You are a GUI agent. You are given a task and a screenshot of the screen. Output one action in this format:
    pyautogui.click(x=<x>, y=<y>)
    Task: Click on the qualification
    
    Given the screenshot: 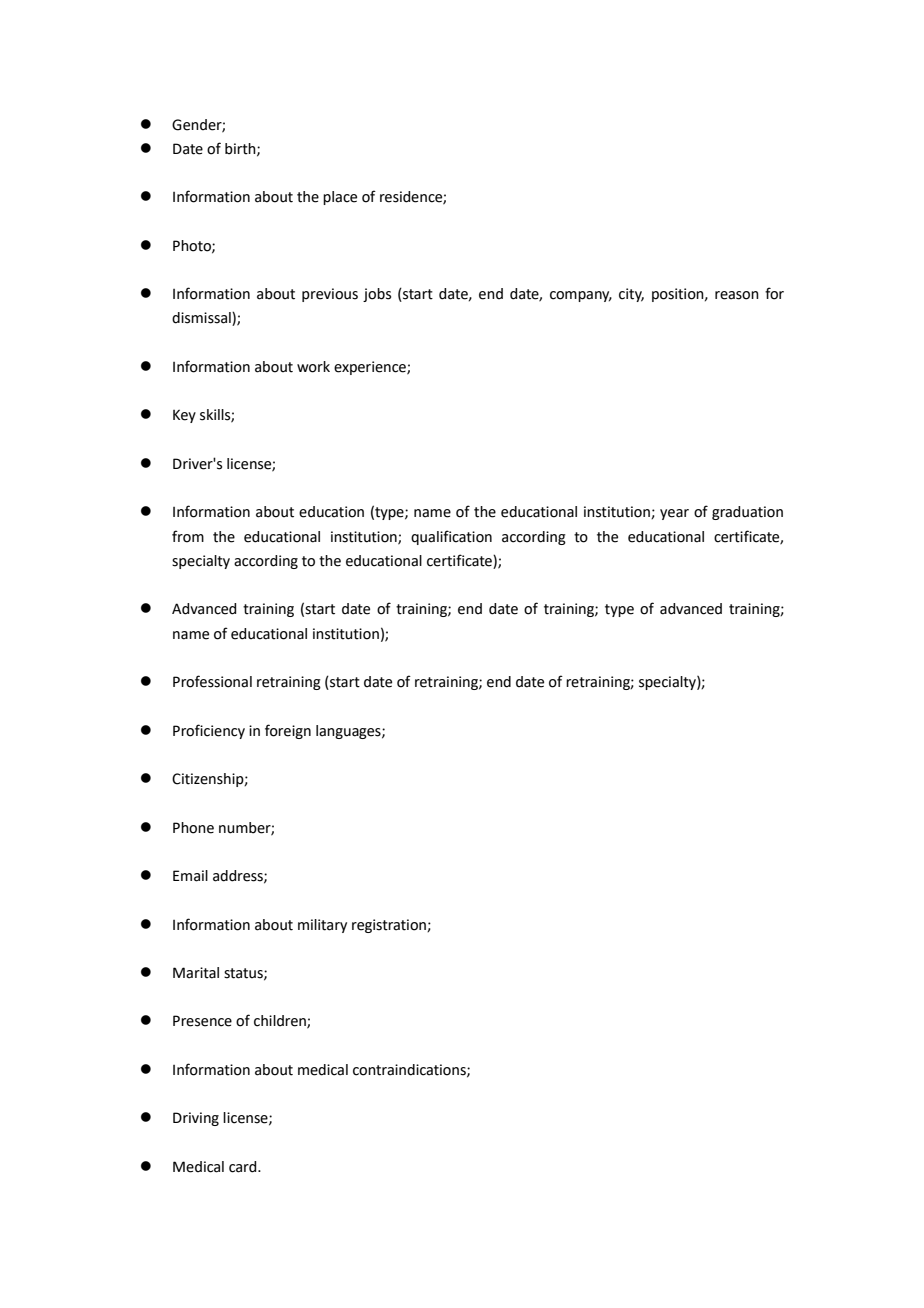 What is the action you would take?
    pyautogui.click(x=451, y=537)
